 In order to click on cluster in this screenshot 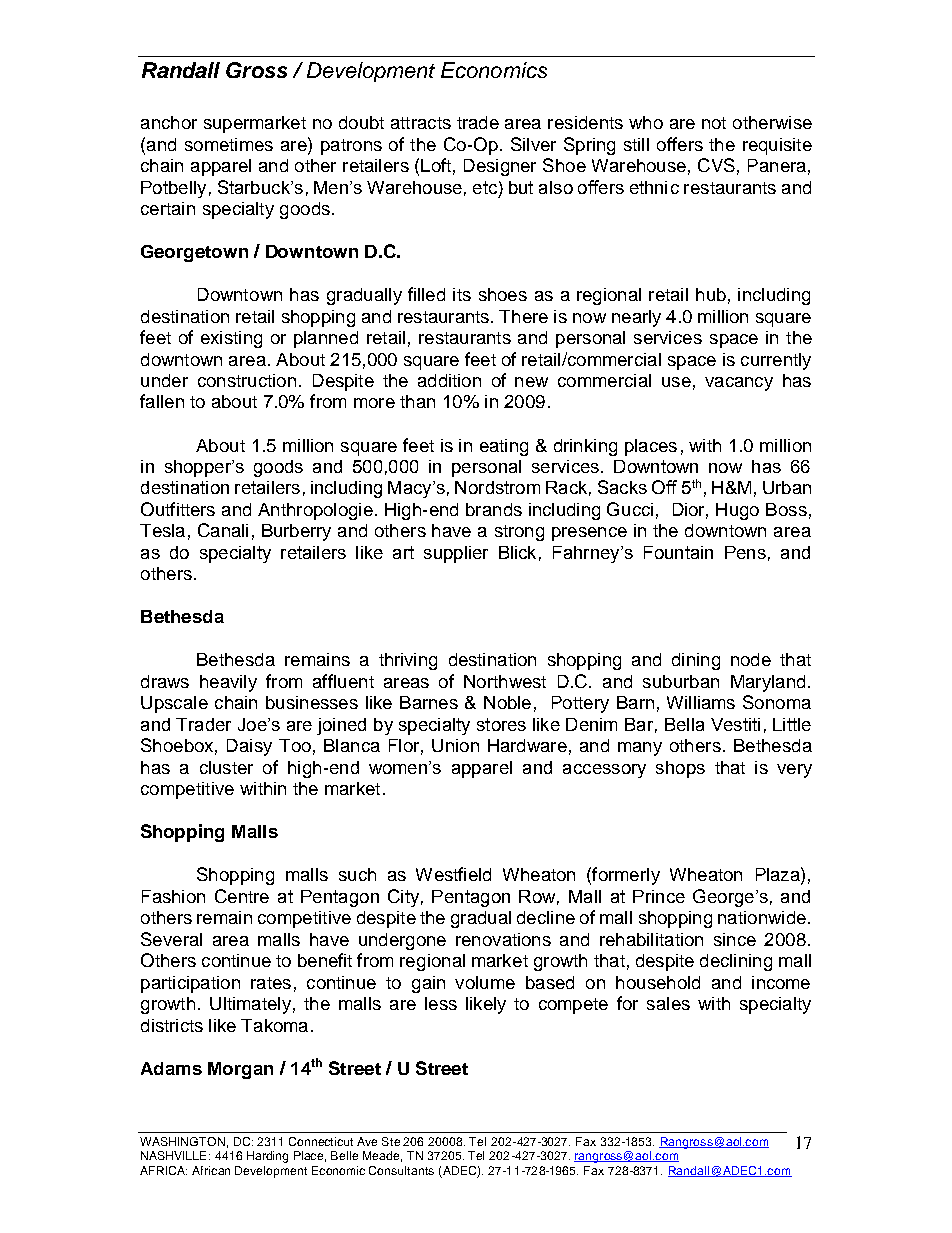, I will do `click(226, 767)`.
